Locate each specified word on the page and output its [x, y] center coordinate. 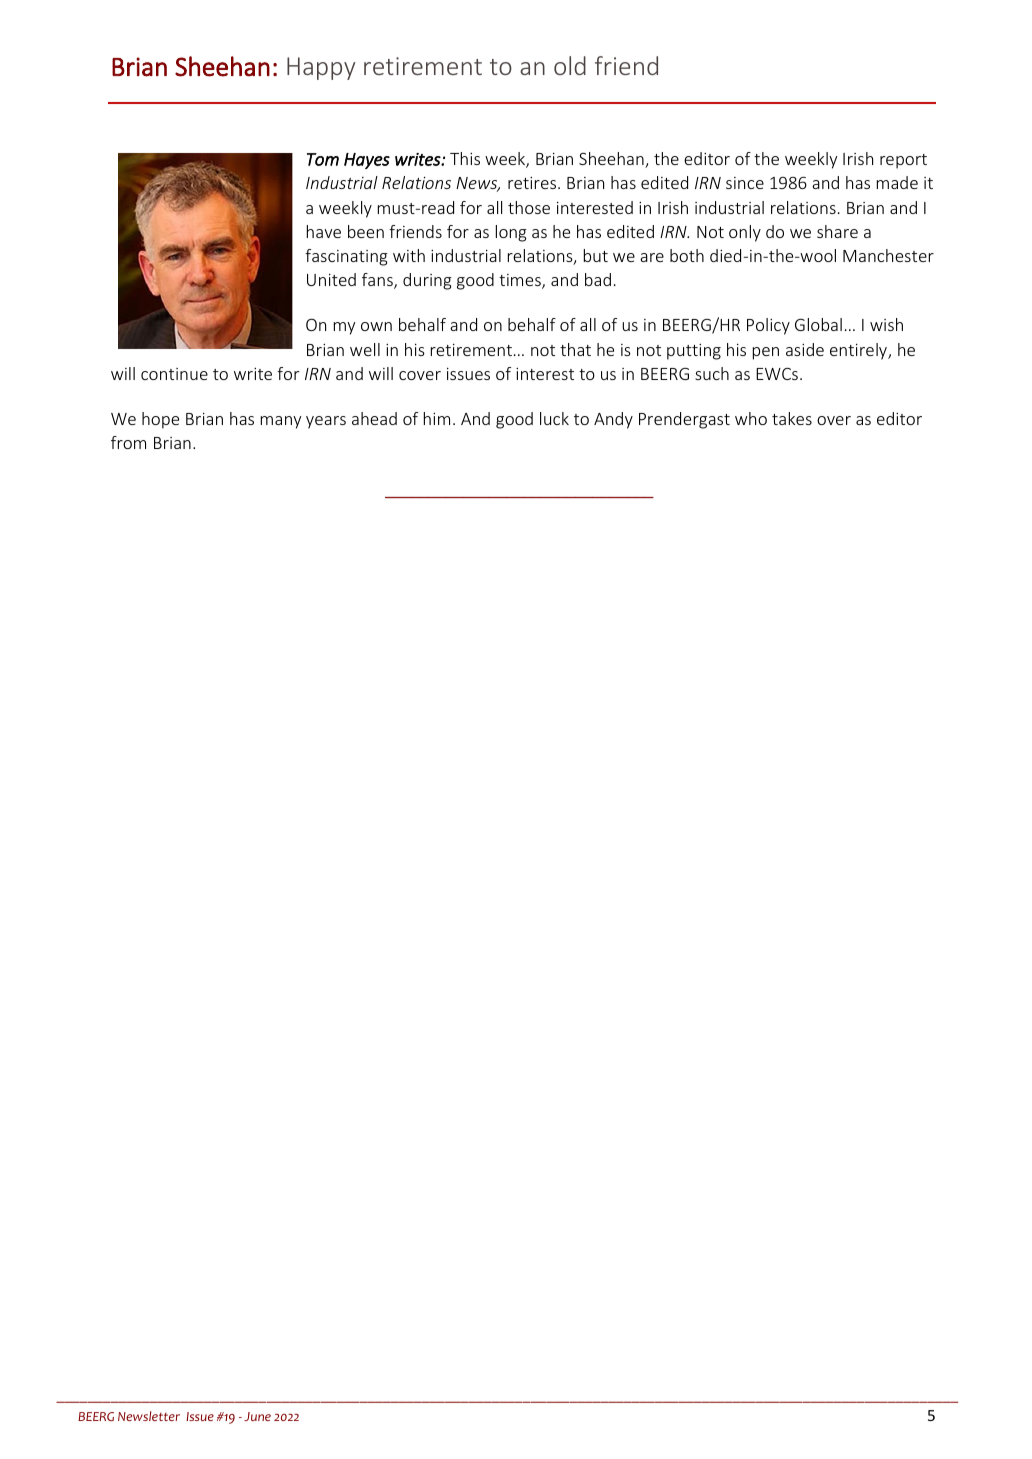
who [751, 418]
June [257, 1416]
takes [792, 418]
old [570, 65]
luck [554, 418]
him [437, 418]
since [745, 183]
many [281, 422]
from [128, 442]
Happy [321, 68]
